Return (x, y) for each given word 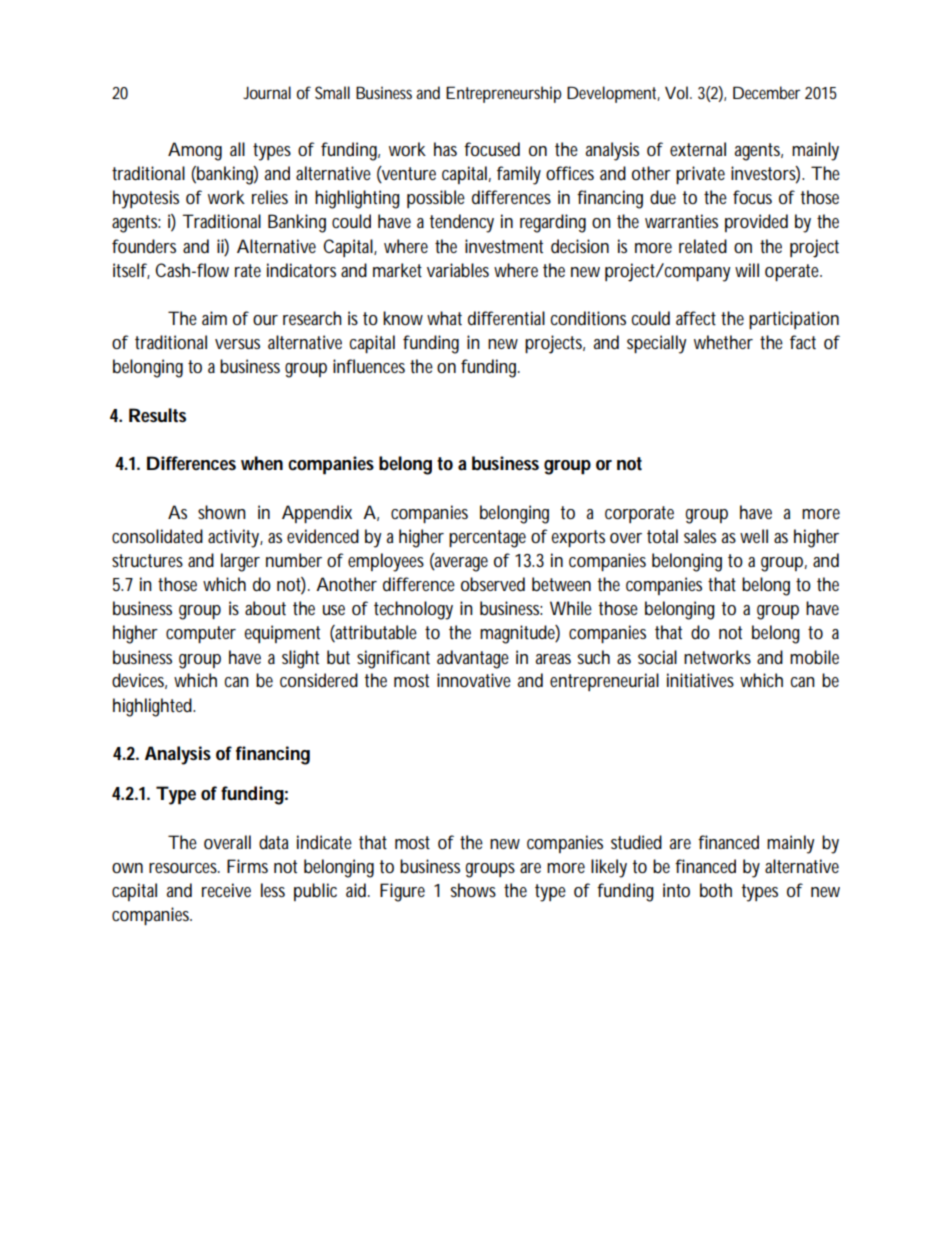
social (657, 657)
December (766, 92)
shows (473, 890)
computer (201, 634)
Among (195, 151)
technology (413, 610)
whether (723, 342)
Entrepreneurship (504, 94)
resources (184, 868)
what (444, 318)
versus (237, 344)
